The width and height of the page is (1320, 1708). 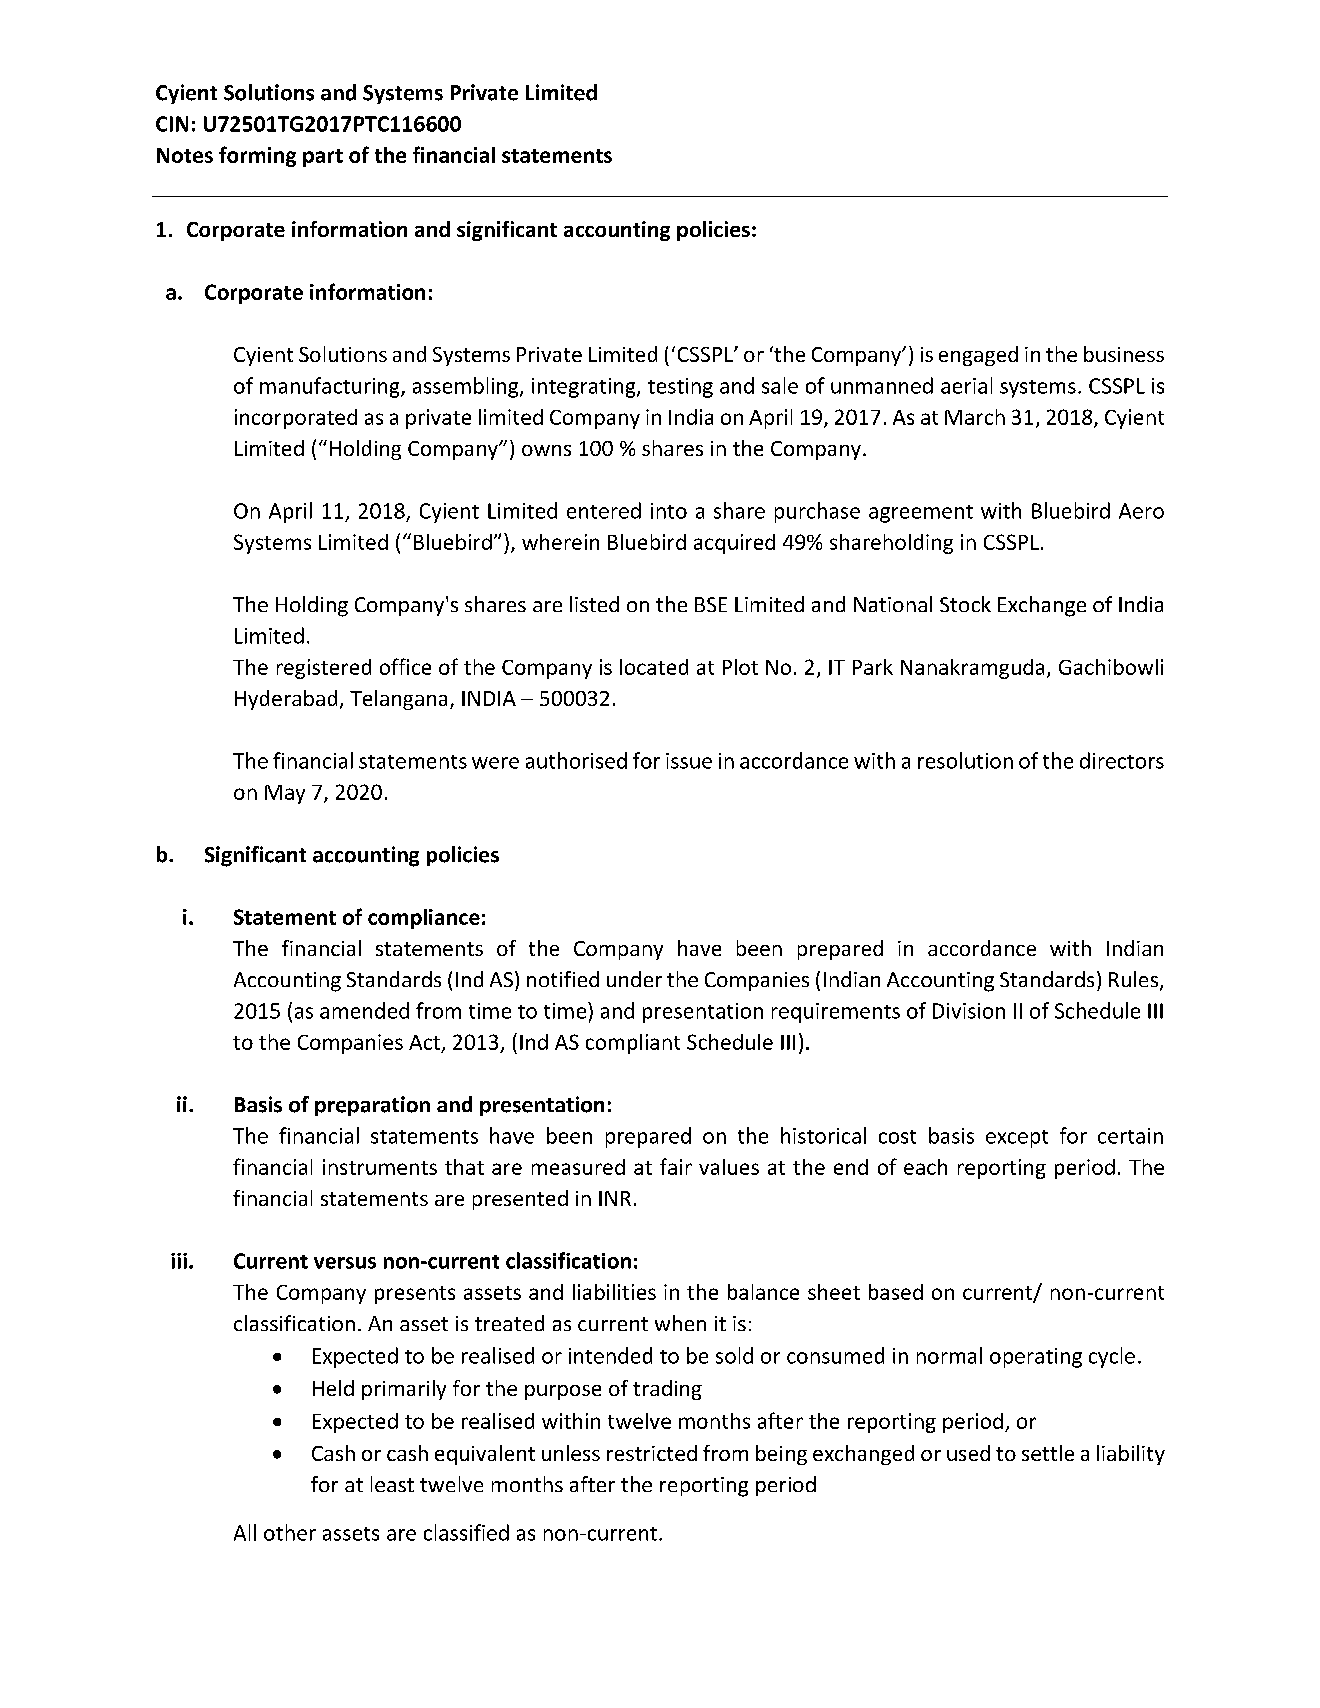 What do you see at coordinates (633, 1044) in the page?
I see `compliant` at bounding box center [633, 1044].
